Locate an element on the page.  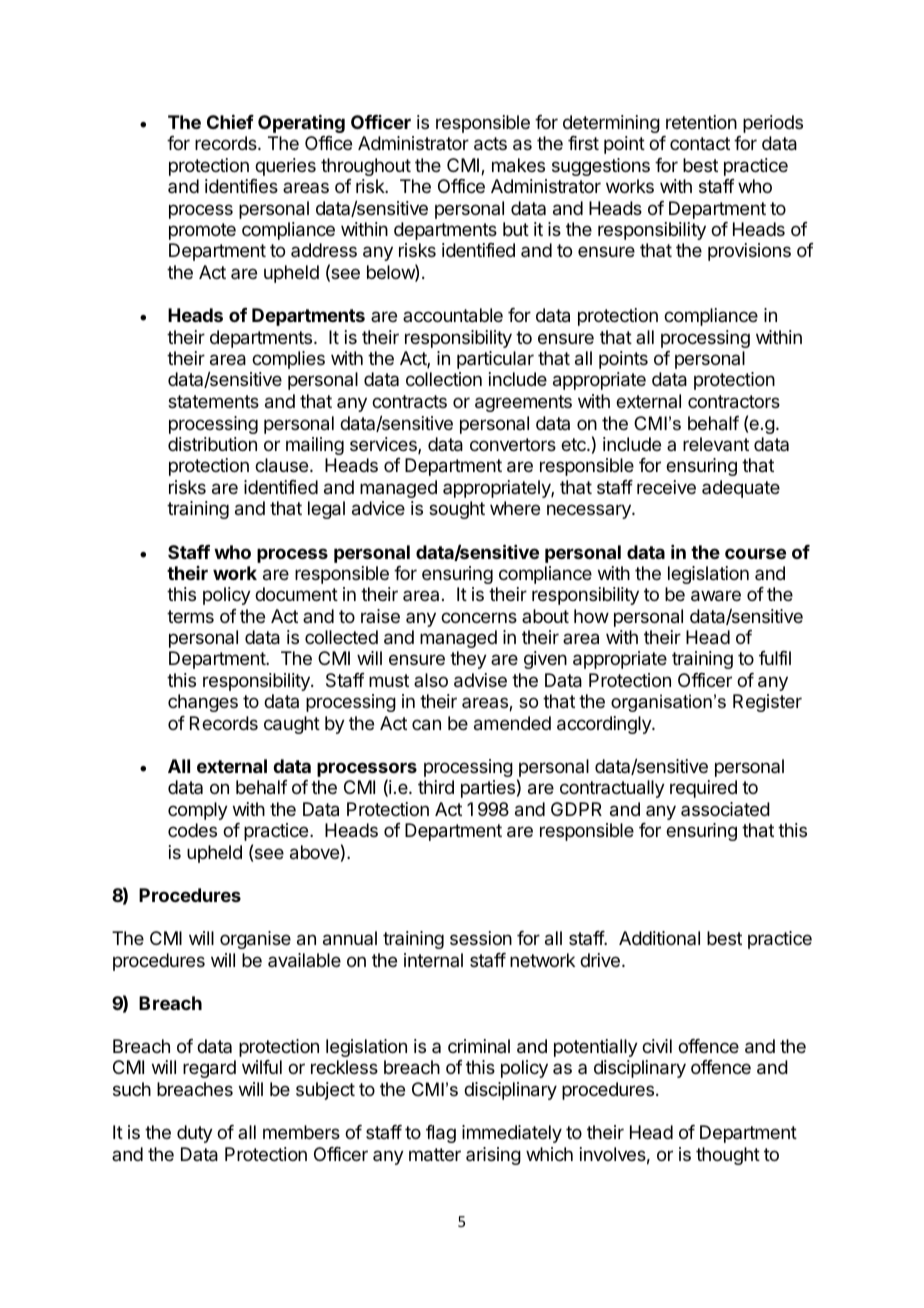
sought is located at coordinates (457, 510).
